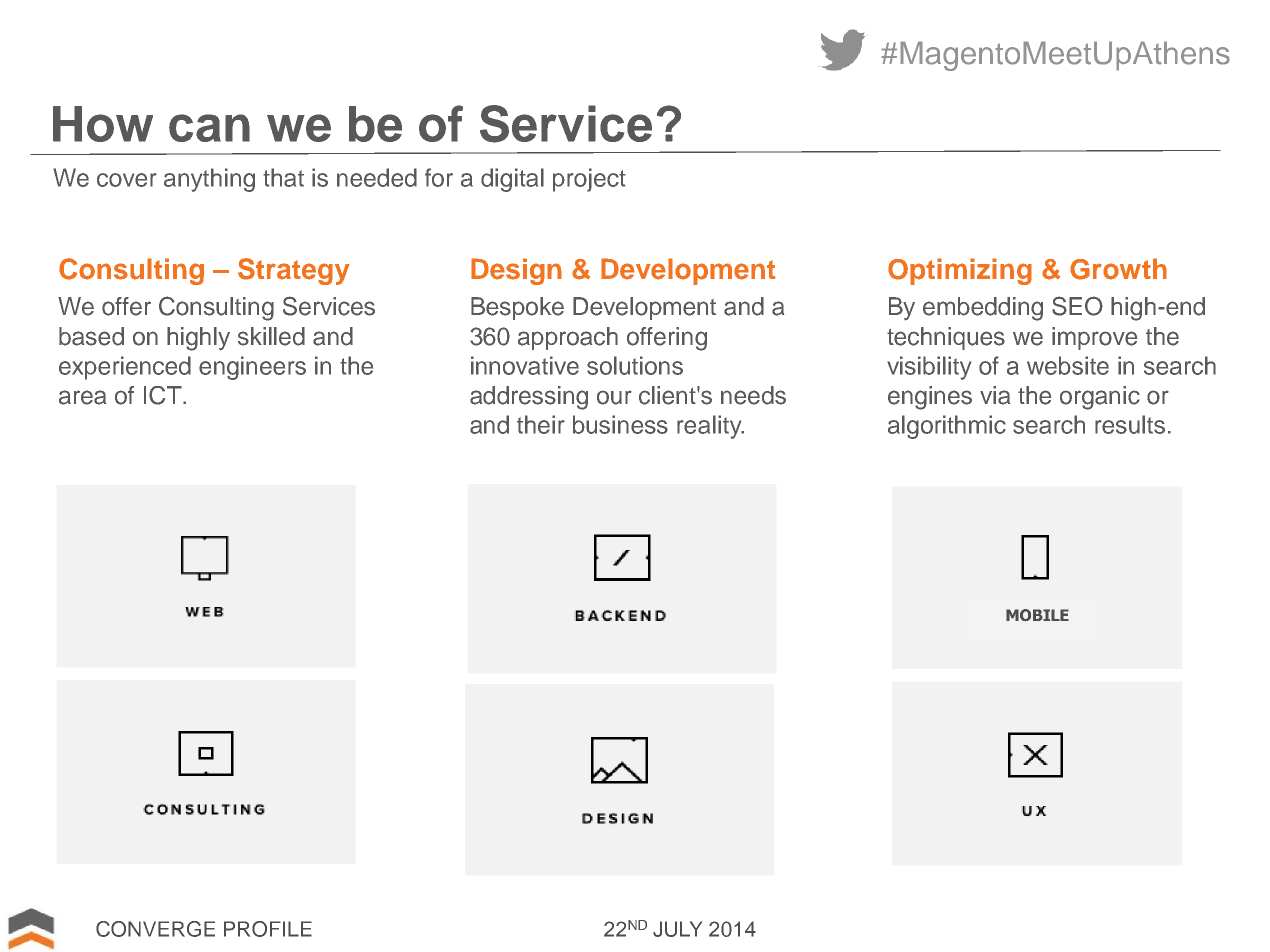 The image size is (1270, 952). I want to click on can, so click(209, 128).
